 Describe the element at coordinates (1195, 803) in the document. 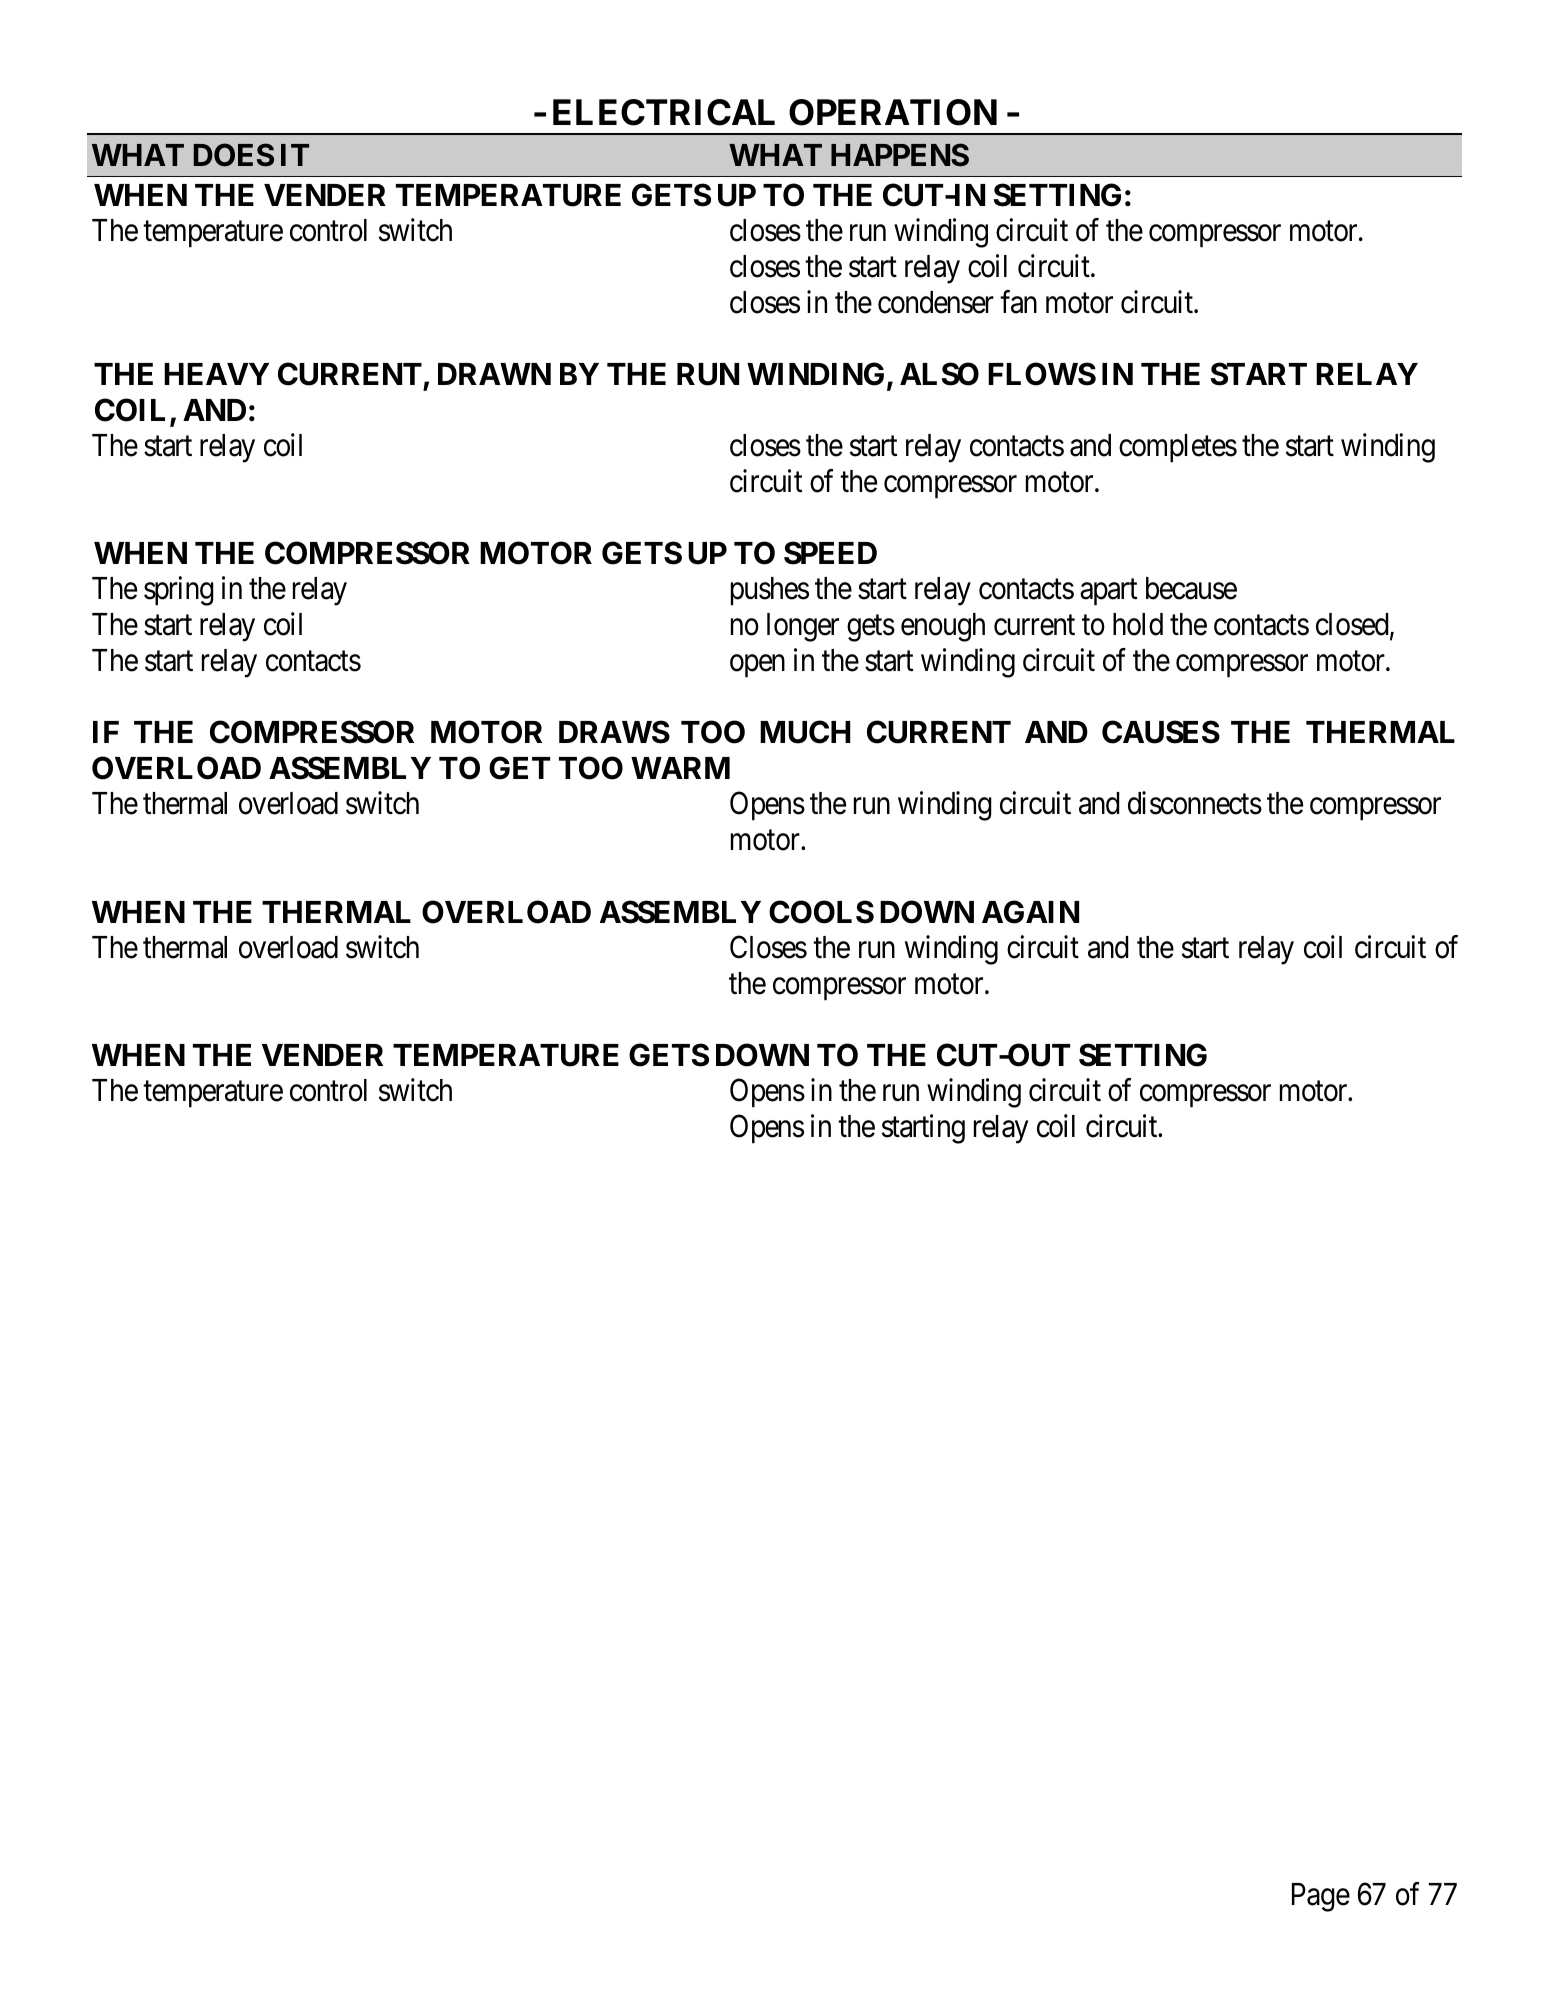

I see `disconnects` at that location.
